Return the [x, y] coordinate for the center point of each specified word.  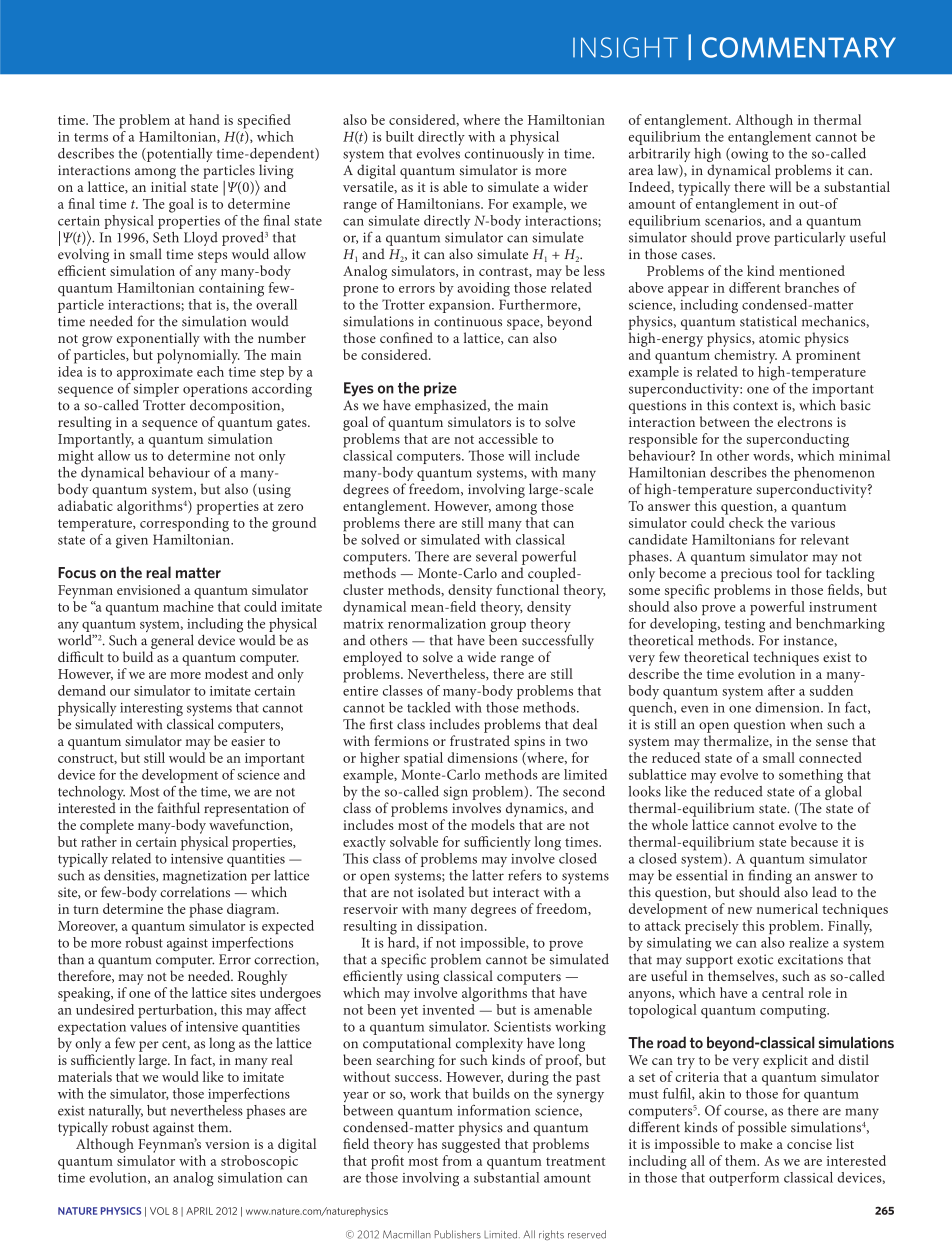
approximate [155, 373]
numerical [787, 908]
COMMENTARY [799, 47]
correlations [195, 892]
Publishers [458, 1234]
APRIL [199, 1211]
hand [204, 119]
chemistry [745, 356]
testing [744, 627]
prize [440, 389]
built [400, 136]
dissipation [451, 927]
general [172, 641]
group [508, 628]
